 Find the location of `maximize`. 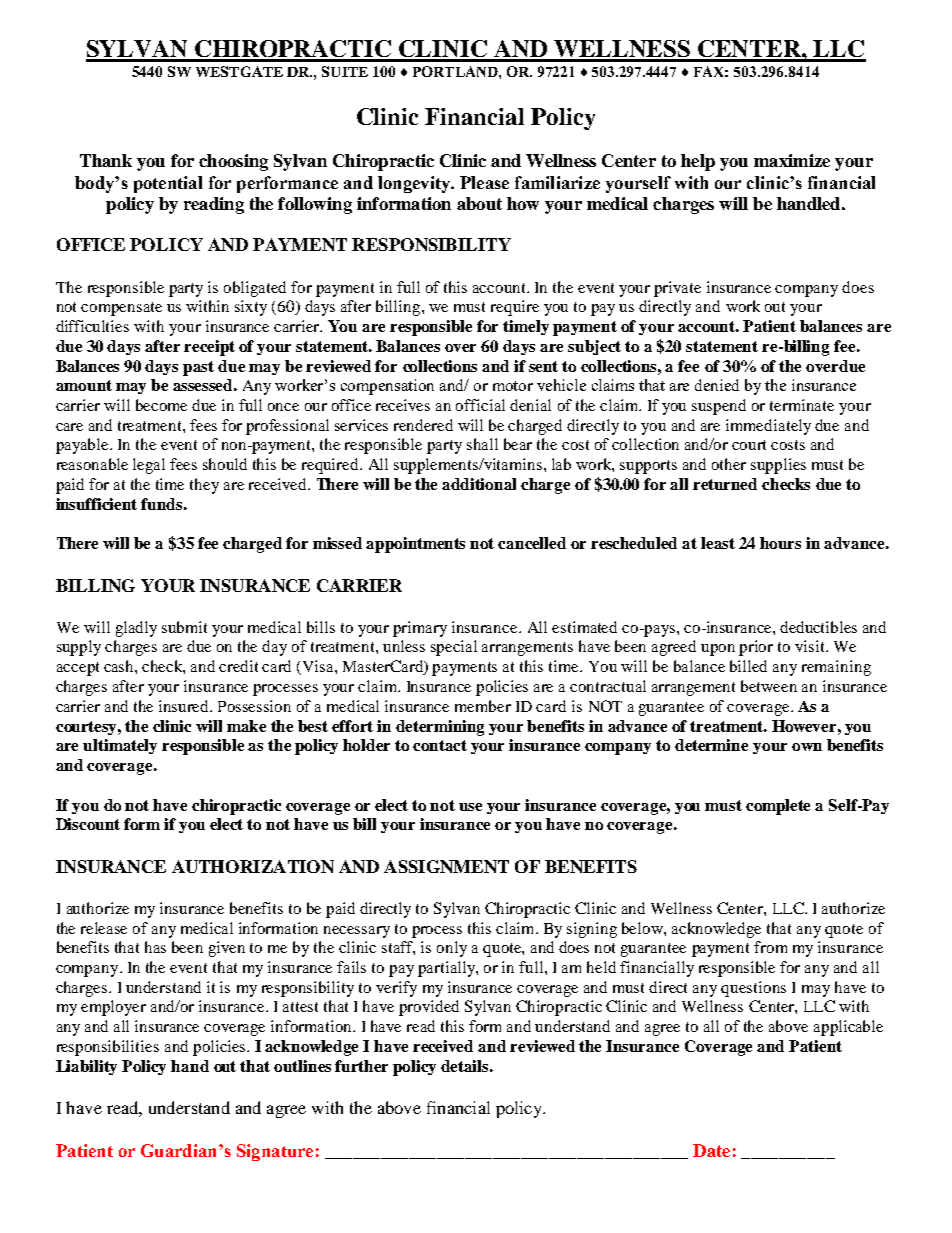

maximize is located at coordinates (792, 160).
